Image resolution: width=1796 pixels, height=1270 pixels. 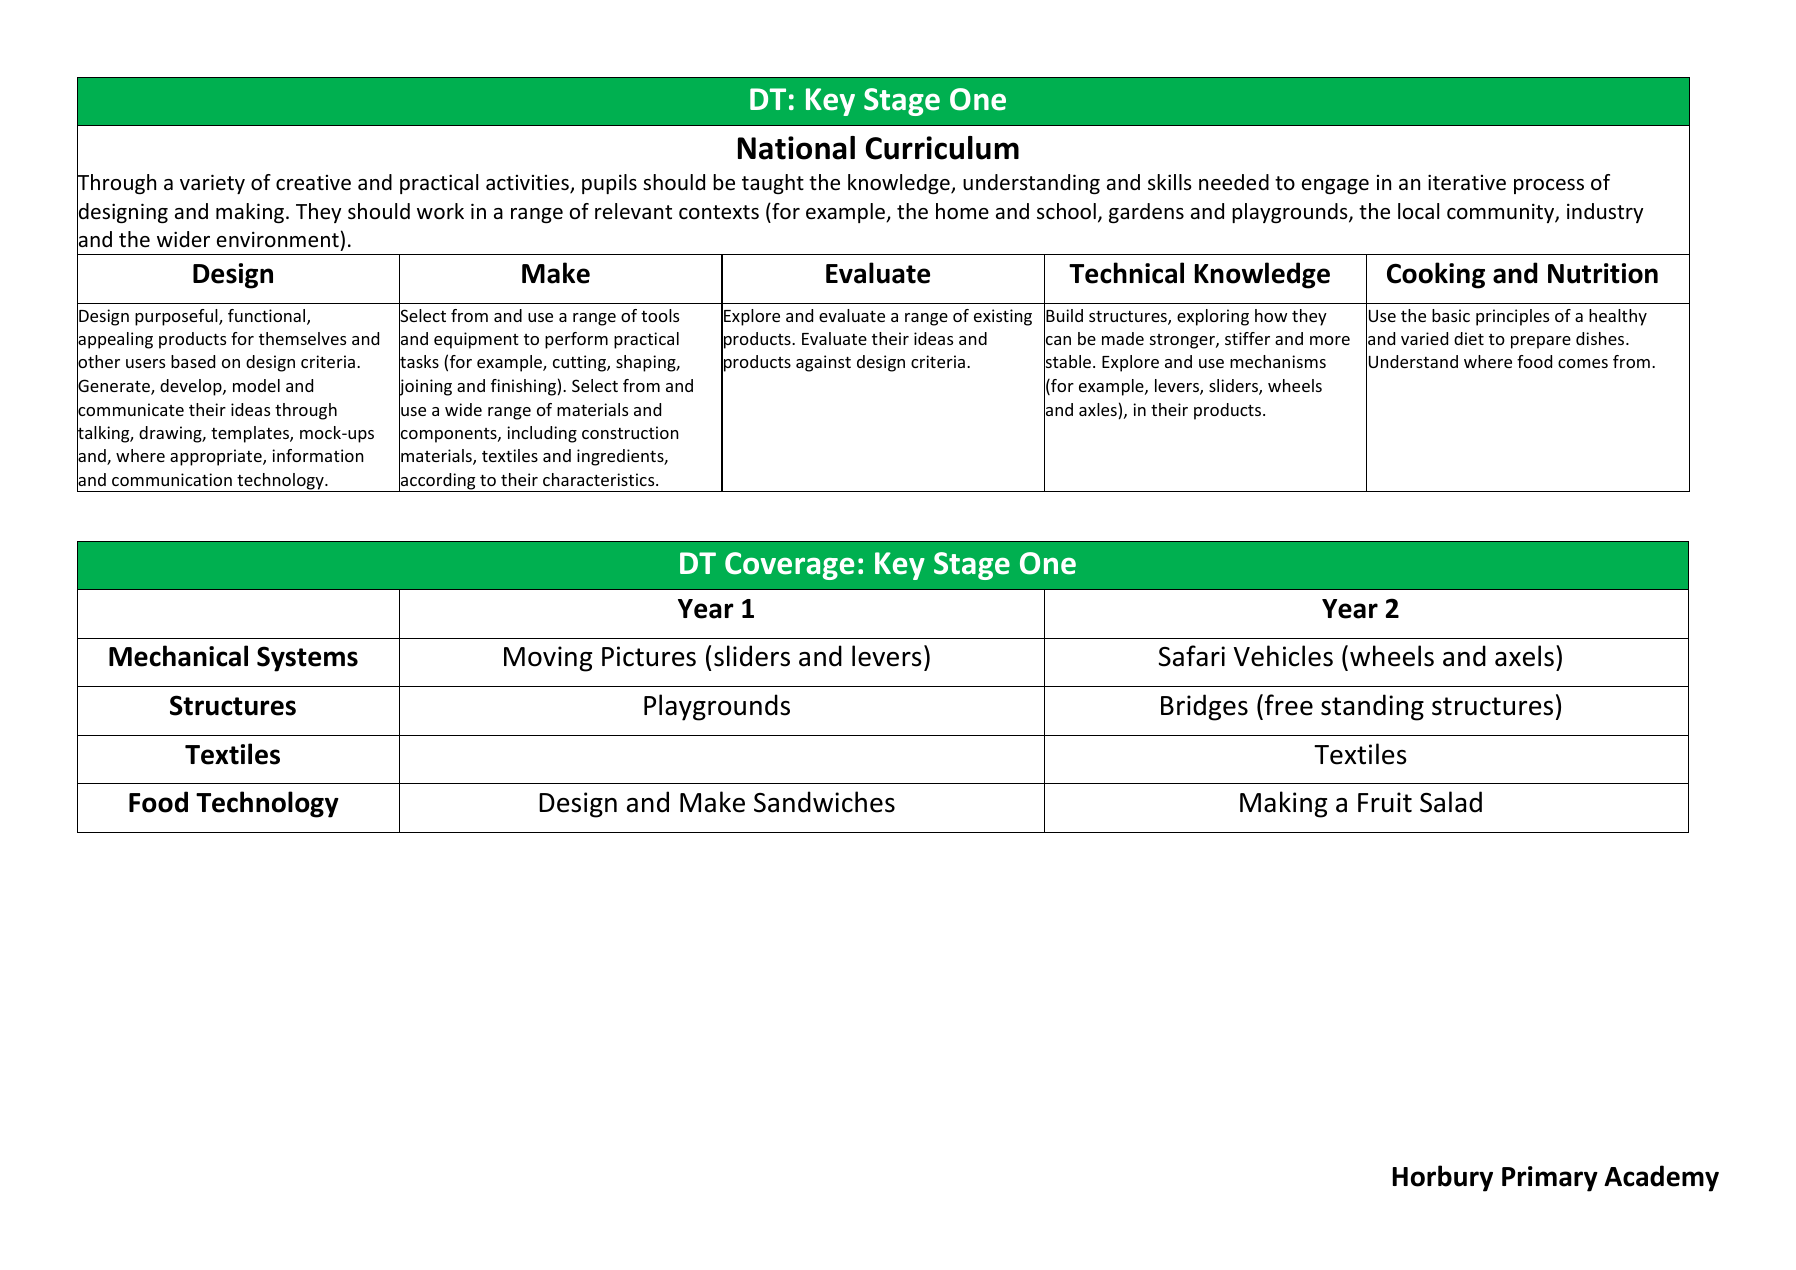 I want to click on Primary, so click(x=1550, y=1179).
